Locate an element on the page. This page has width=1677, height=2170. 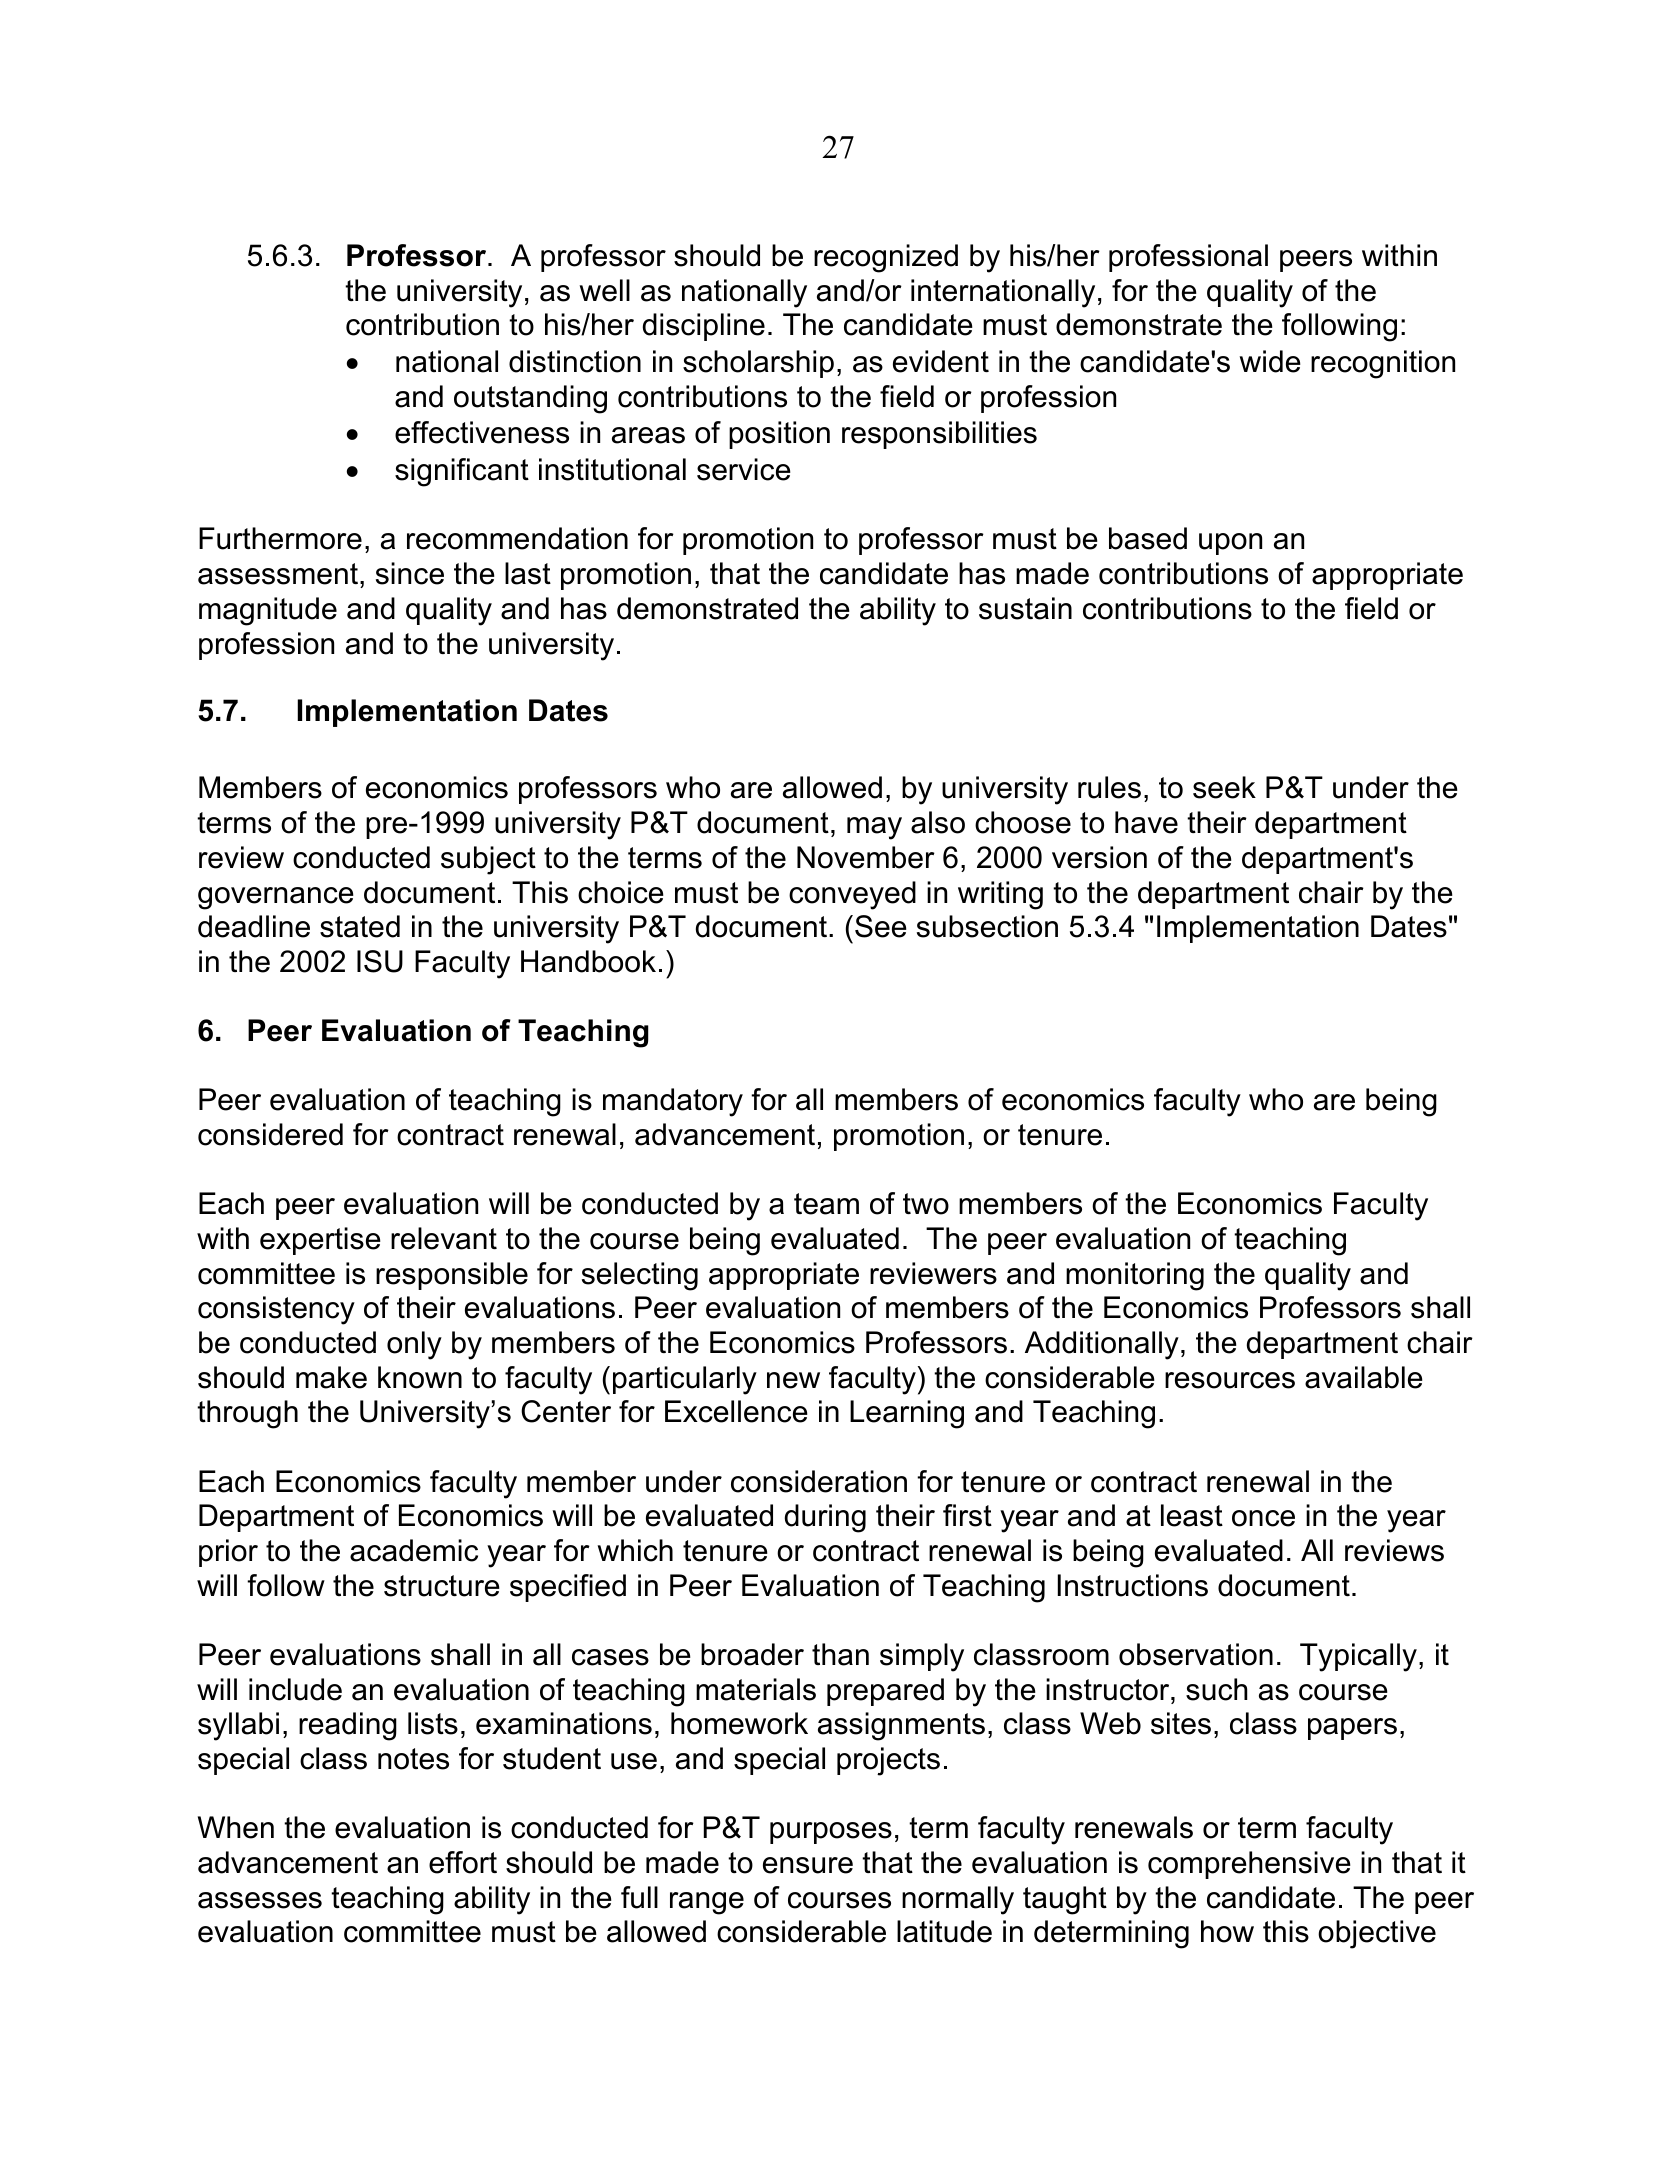
scholarship is located at coordinates (758, 364).
